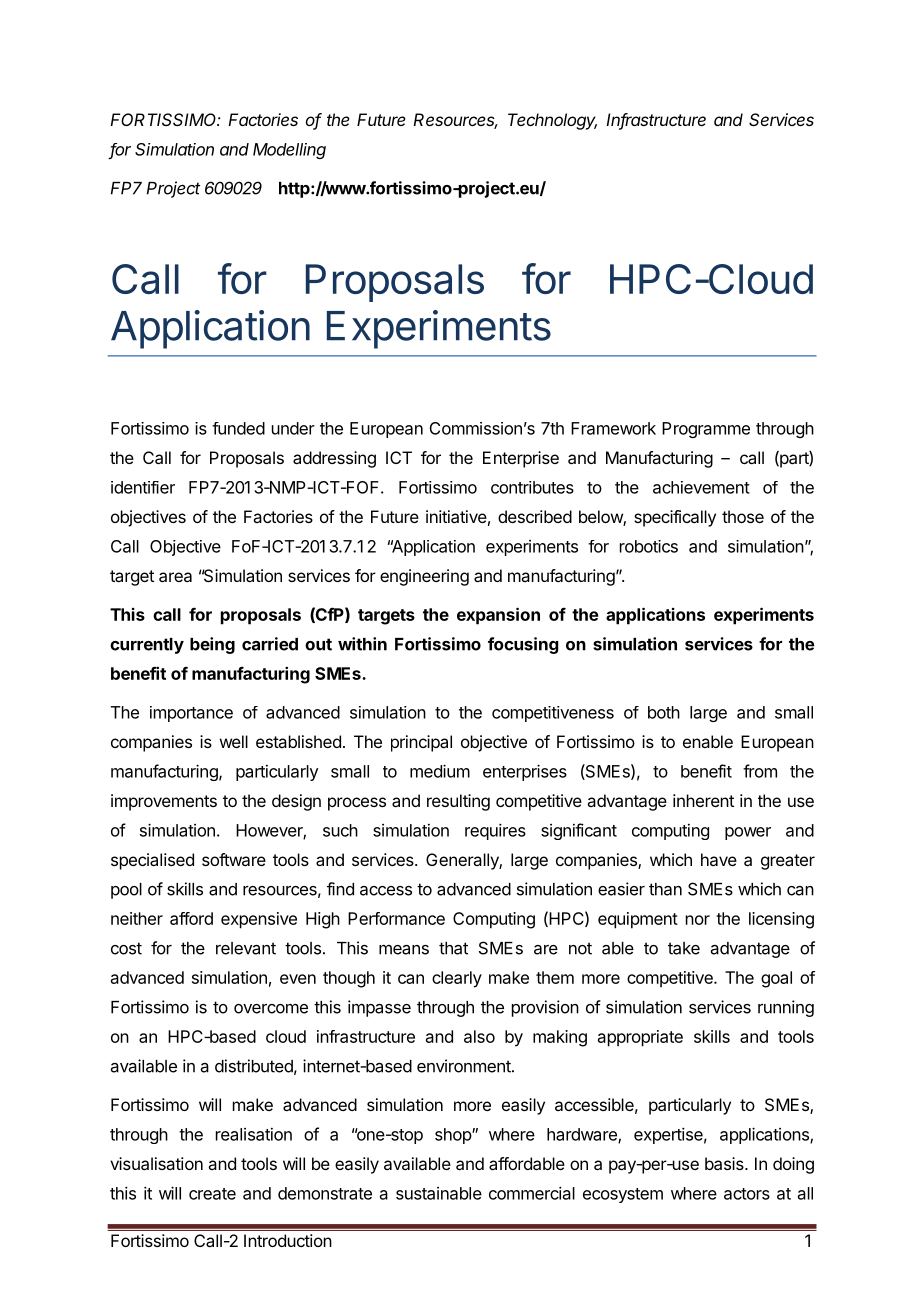  I want to click on Programme, so click(706, 430).
